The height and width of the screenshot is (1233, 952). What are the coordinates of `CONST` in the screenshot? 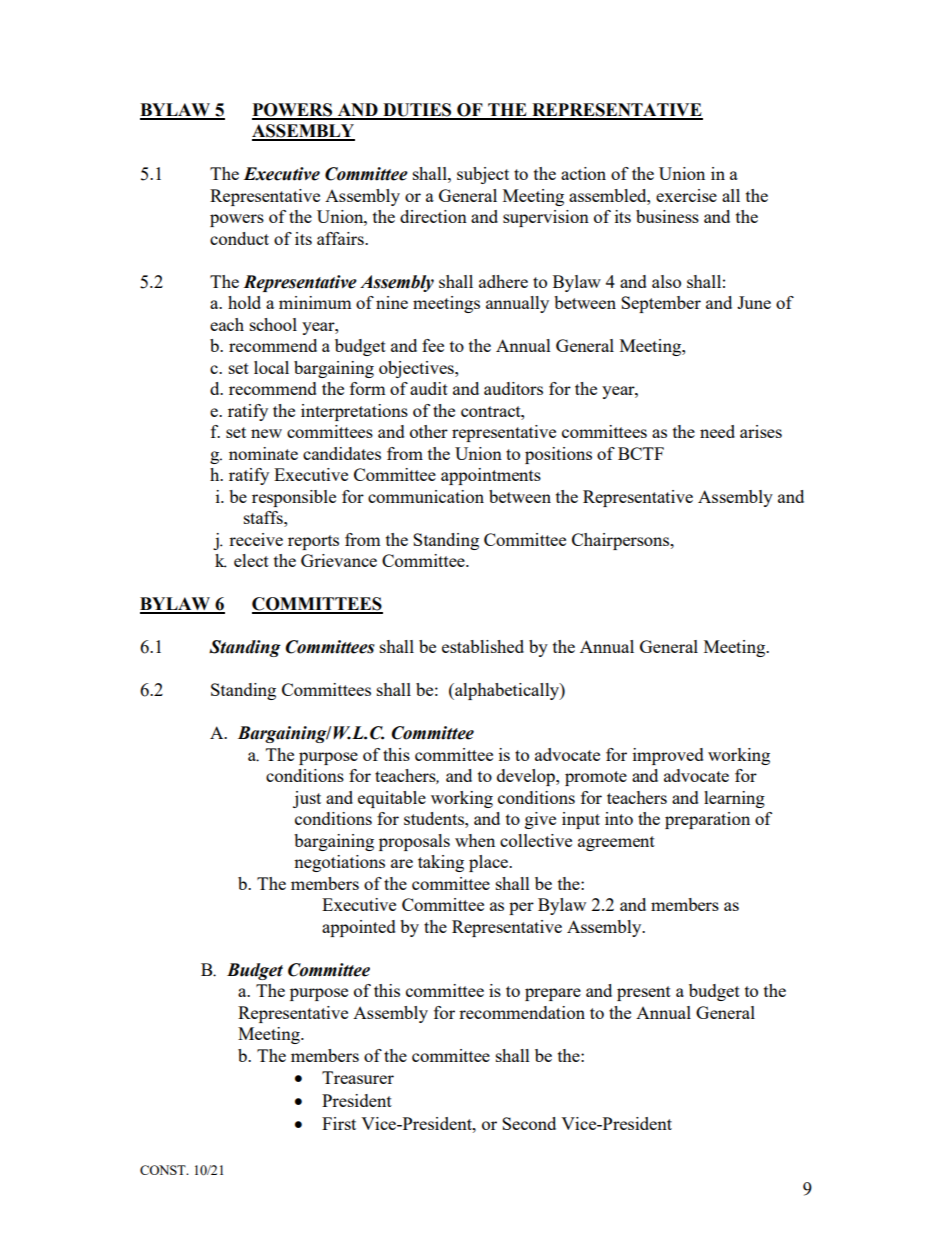 It's located at (164, 1170).
